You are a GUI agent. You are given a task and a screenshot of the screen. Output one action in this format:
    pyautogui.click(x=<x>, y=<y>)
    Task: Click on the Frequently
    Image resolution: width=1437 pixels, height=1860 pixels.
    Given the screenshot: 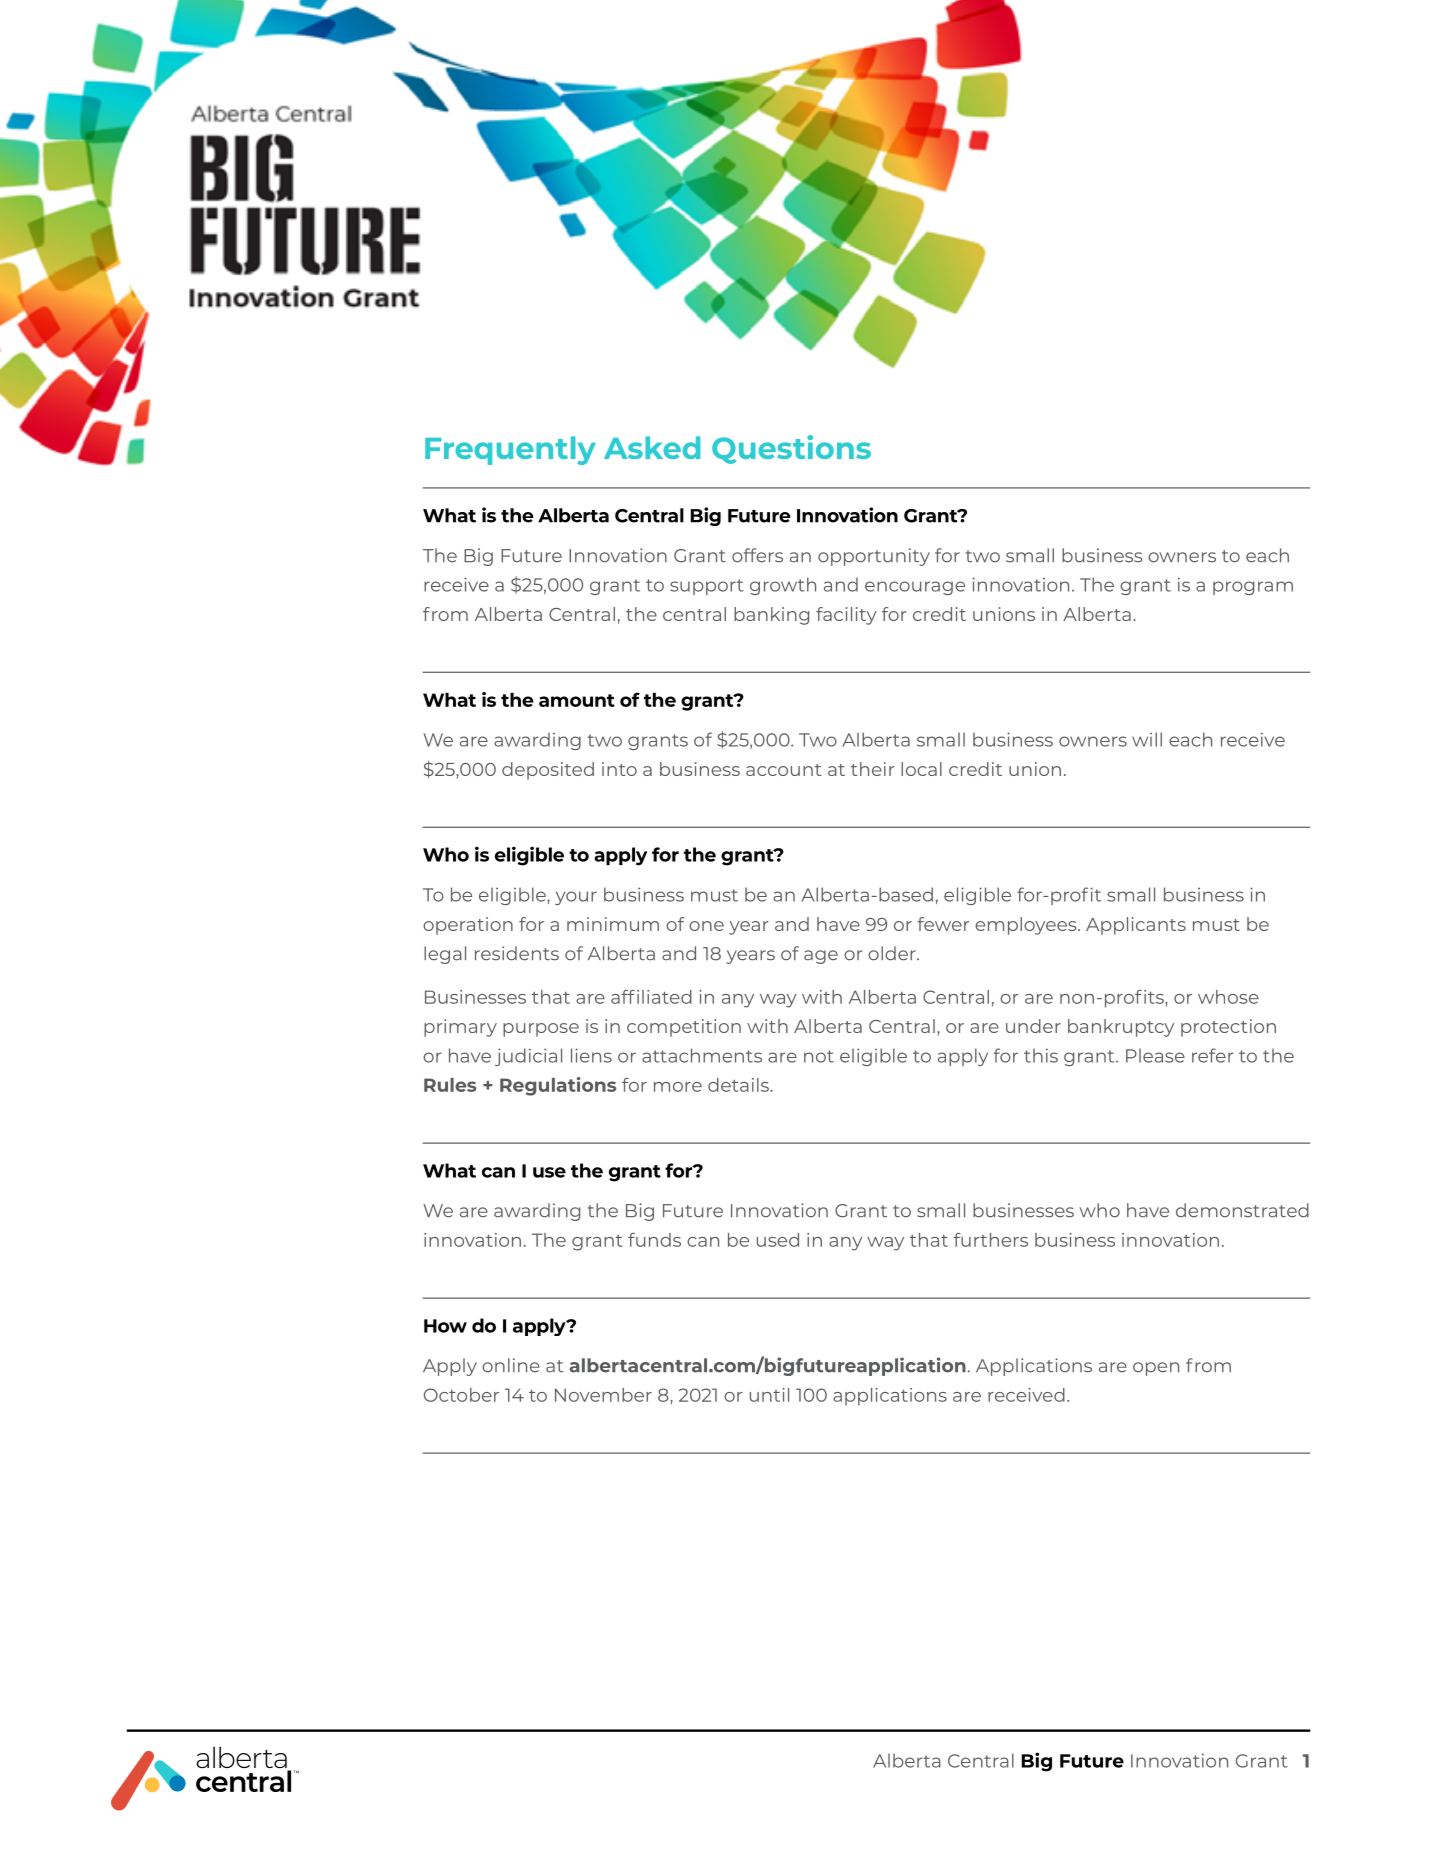 What is the action you would take?
    pyautogui.click(x=510, y=450)
